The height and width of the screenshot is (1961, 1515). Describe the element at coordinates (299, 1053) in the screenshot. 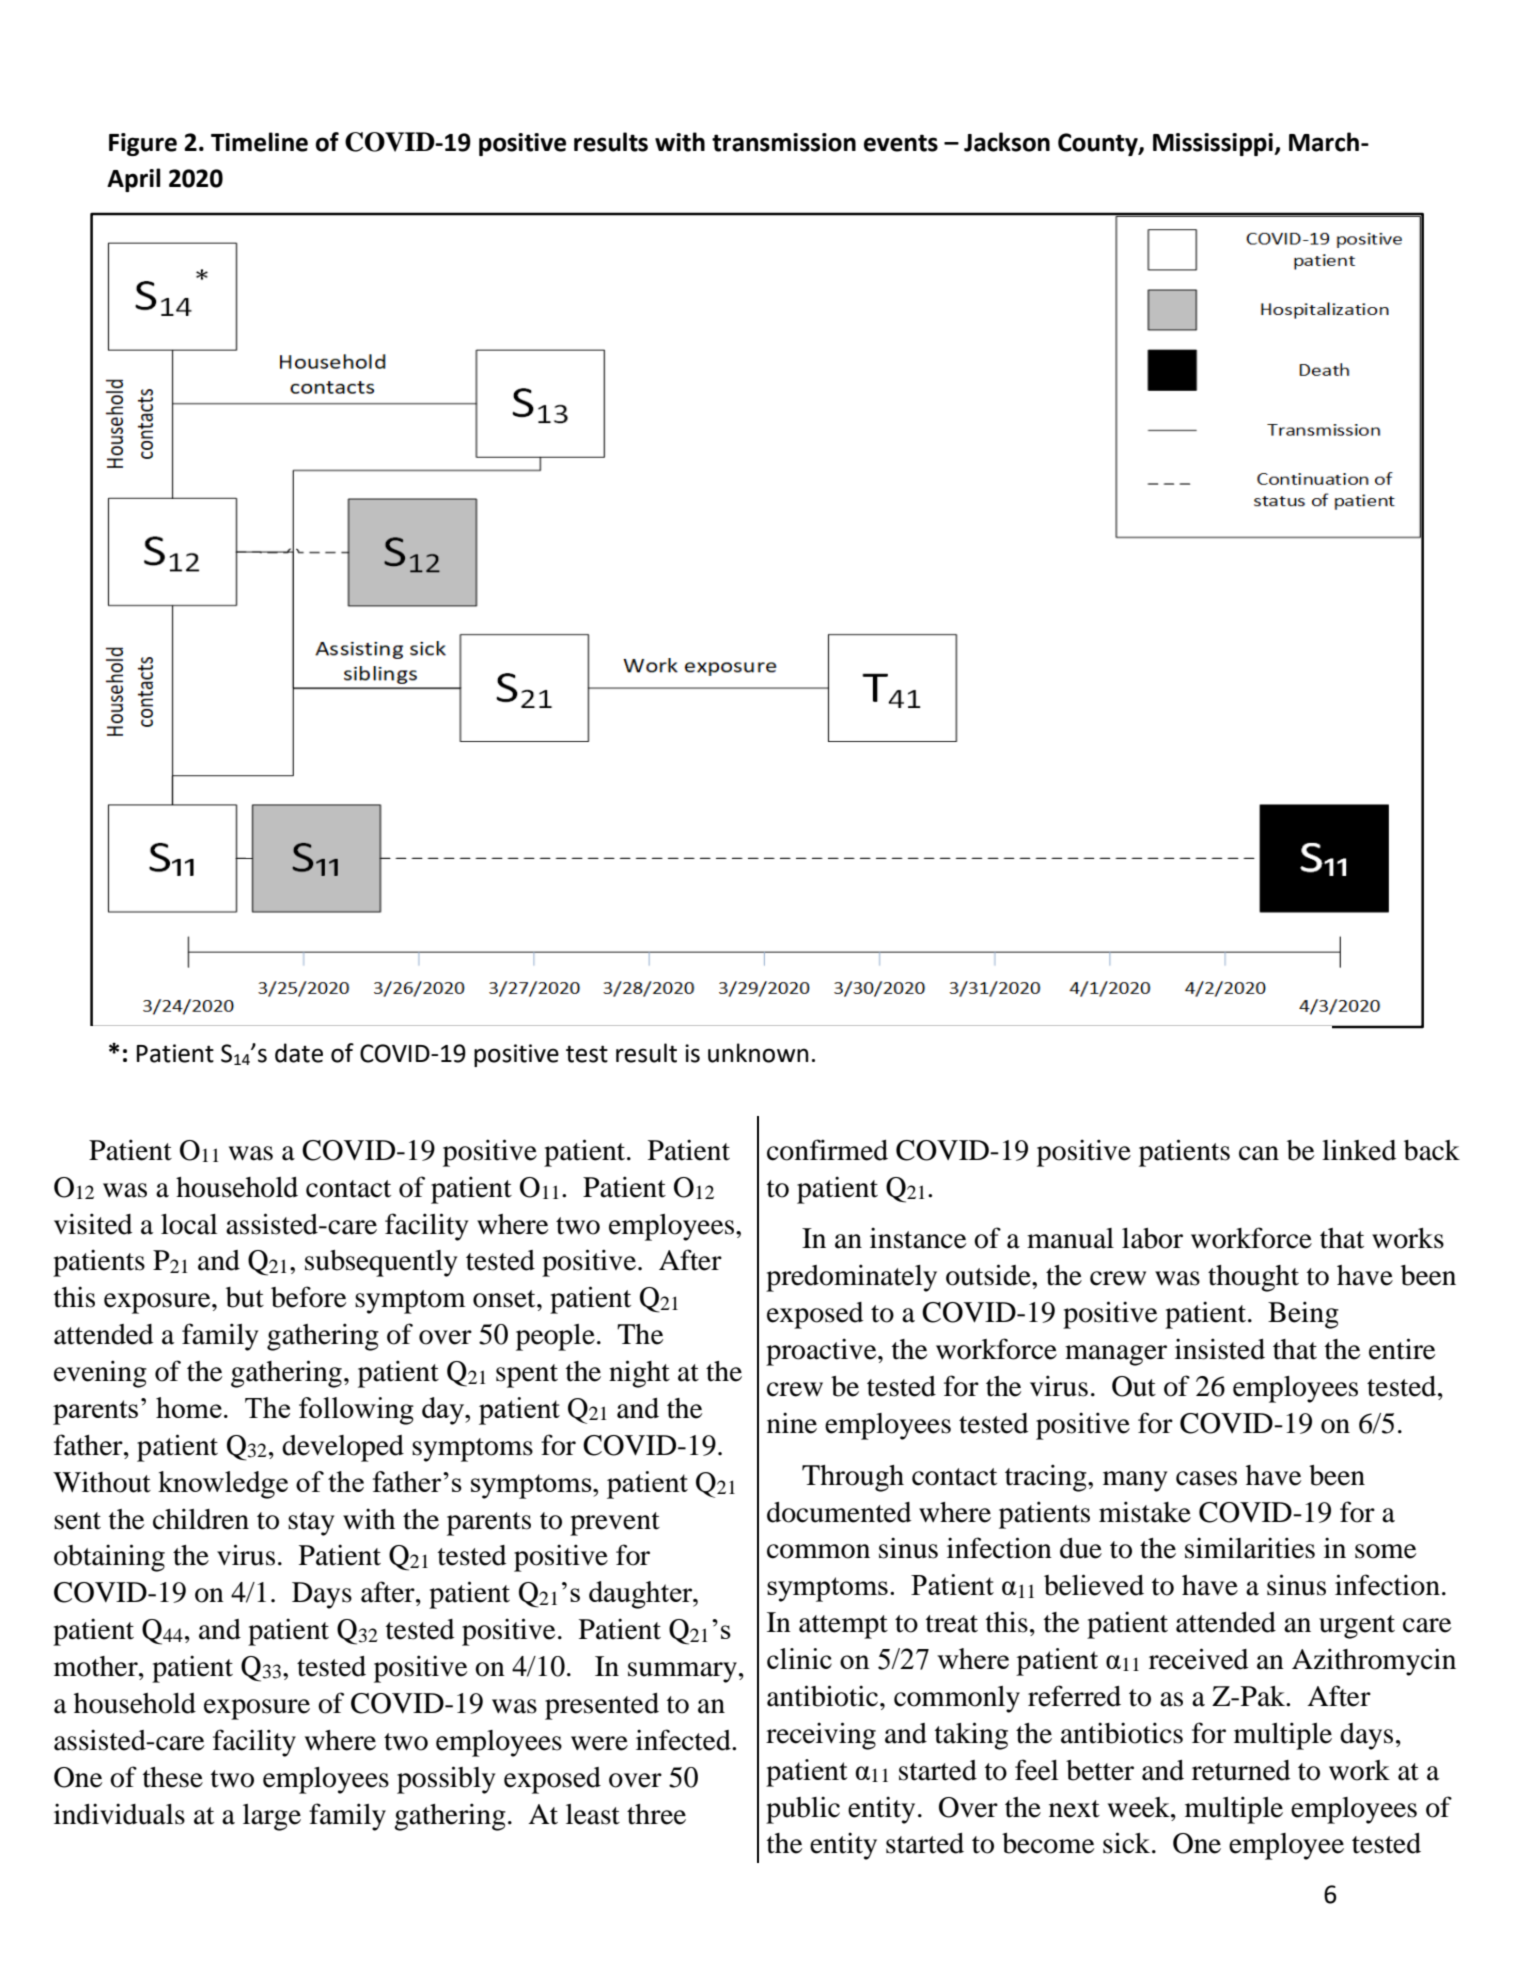

I see `date` at that location.
